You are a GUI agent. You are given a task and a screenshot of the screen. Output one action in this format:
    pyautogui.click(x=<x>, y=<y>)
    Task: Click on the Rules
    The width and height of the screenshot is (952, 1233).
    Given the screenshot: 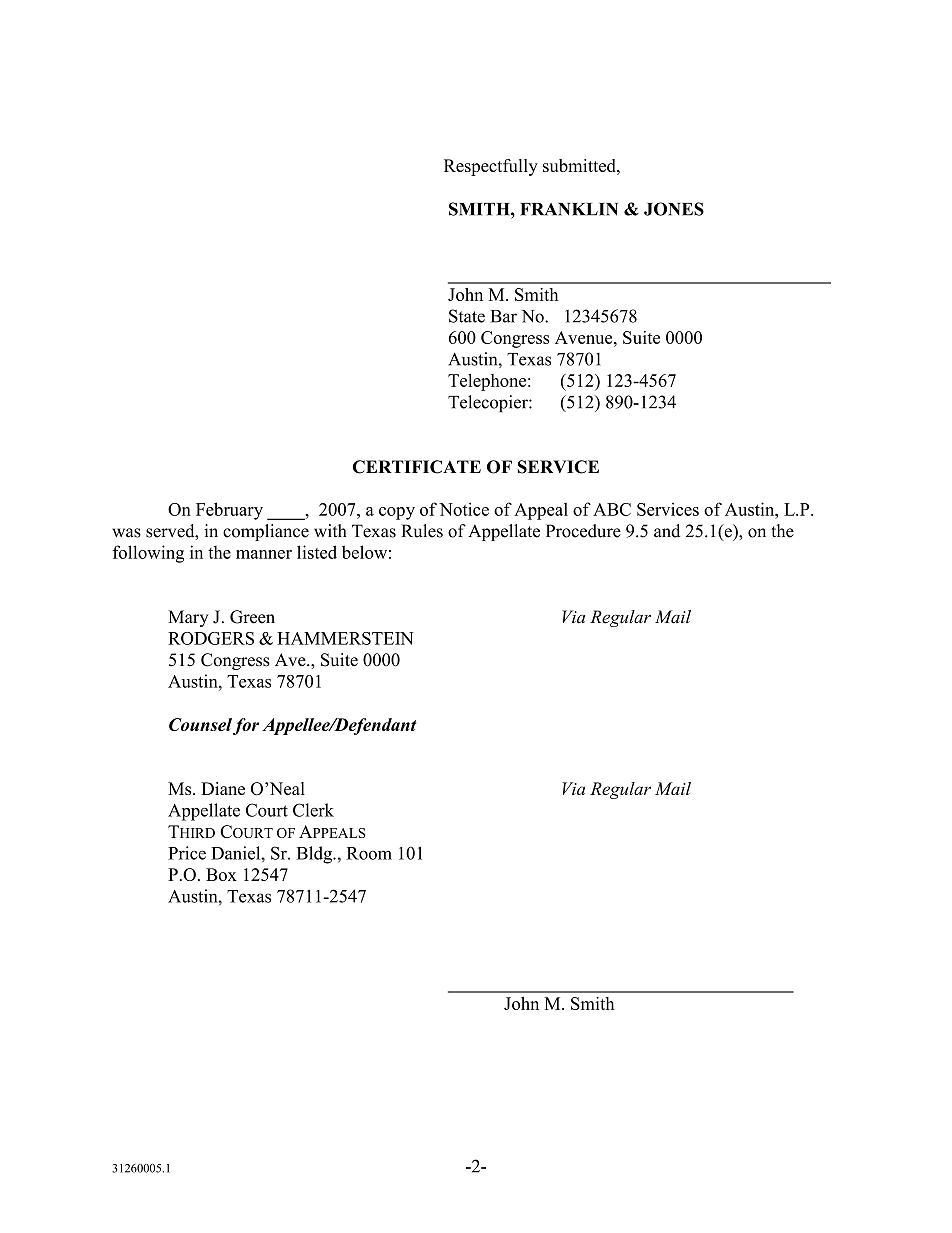 What is the action you would take?
    pyautogui.click(x=422, y=531)
